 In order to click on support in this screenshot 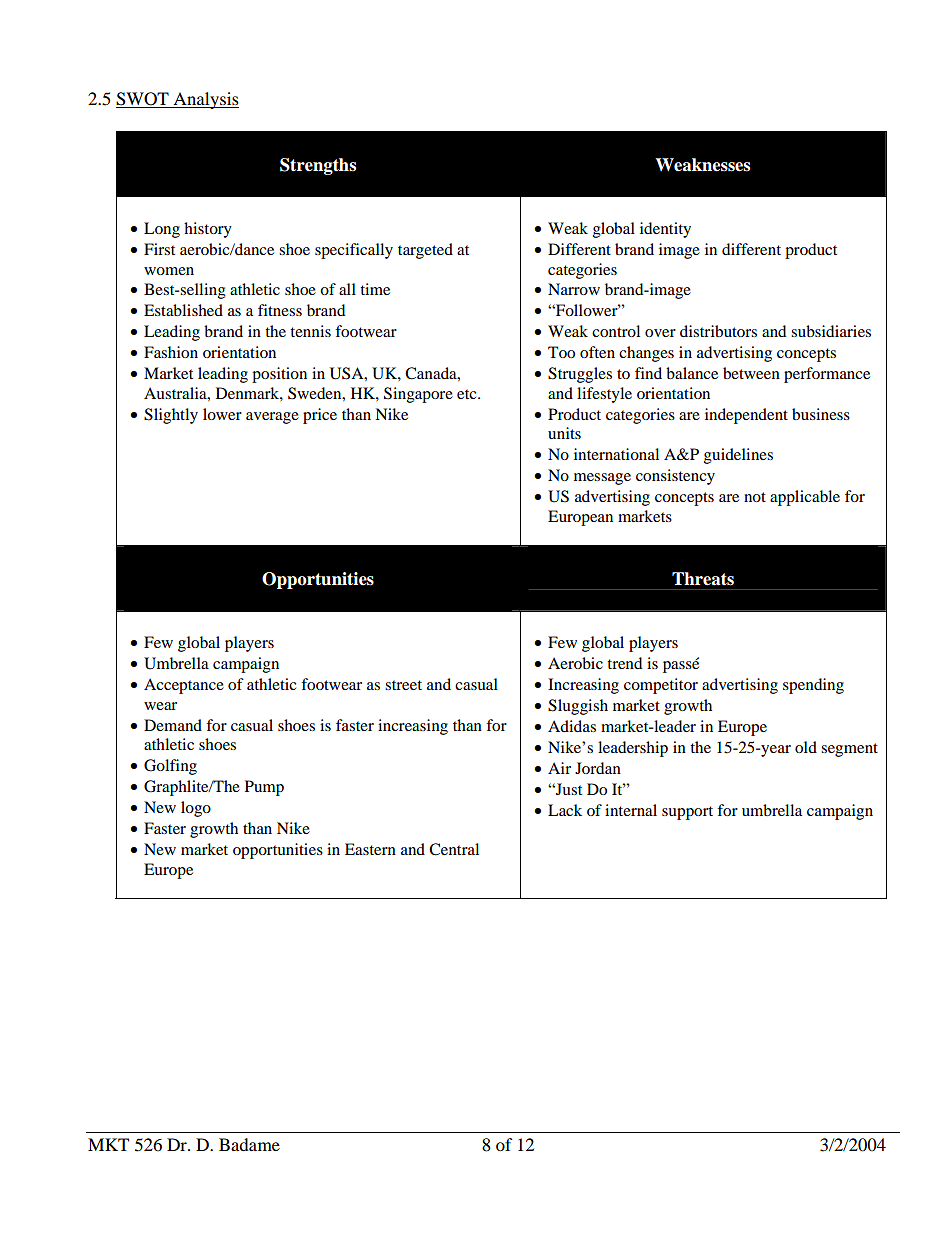, I will do `click(687, 813)`.
